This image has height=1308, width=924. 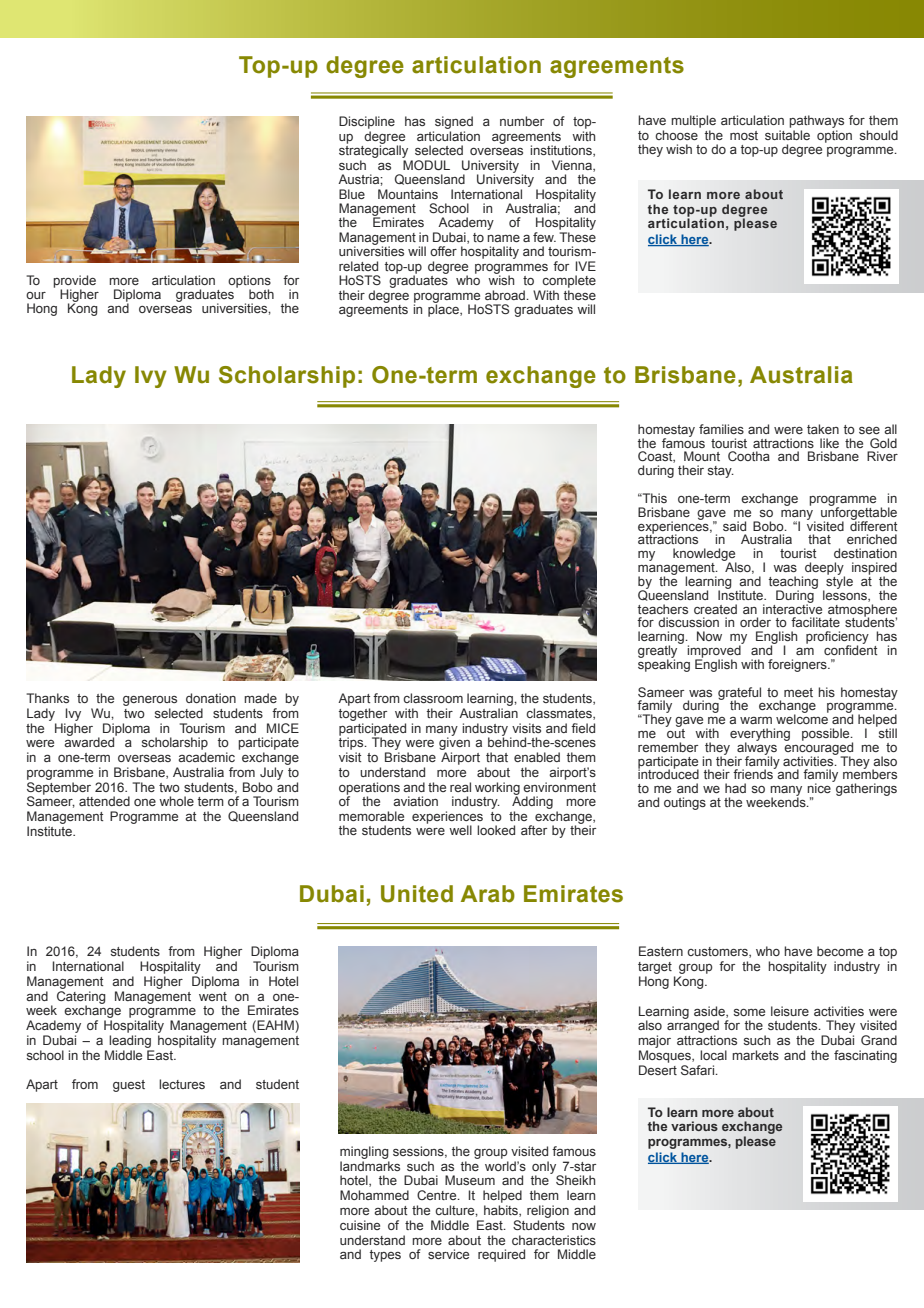 What do you see at coordinates (798, 692) in the image?
I see `meet` at bounding box center [798, 692].
